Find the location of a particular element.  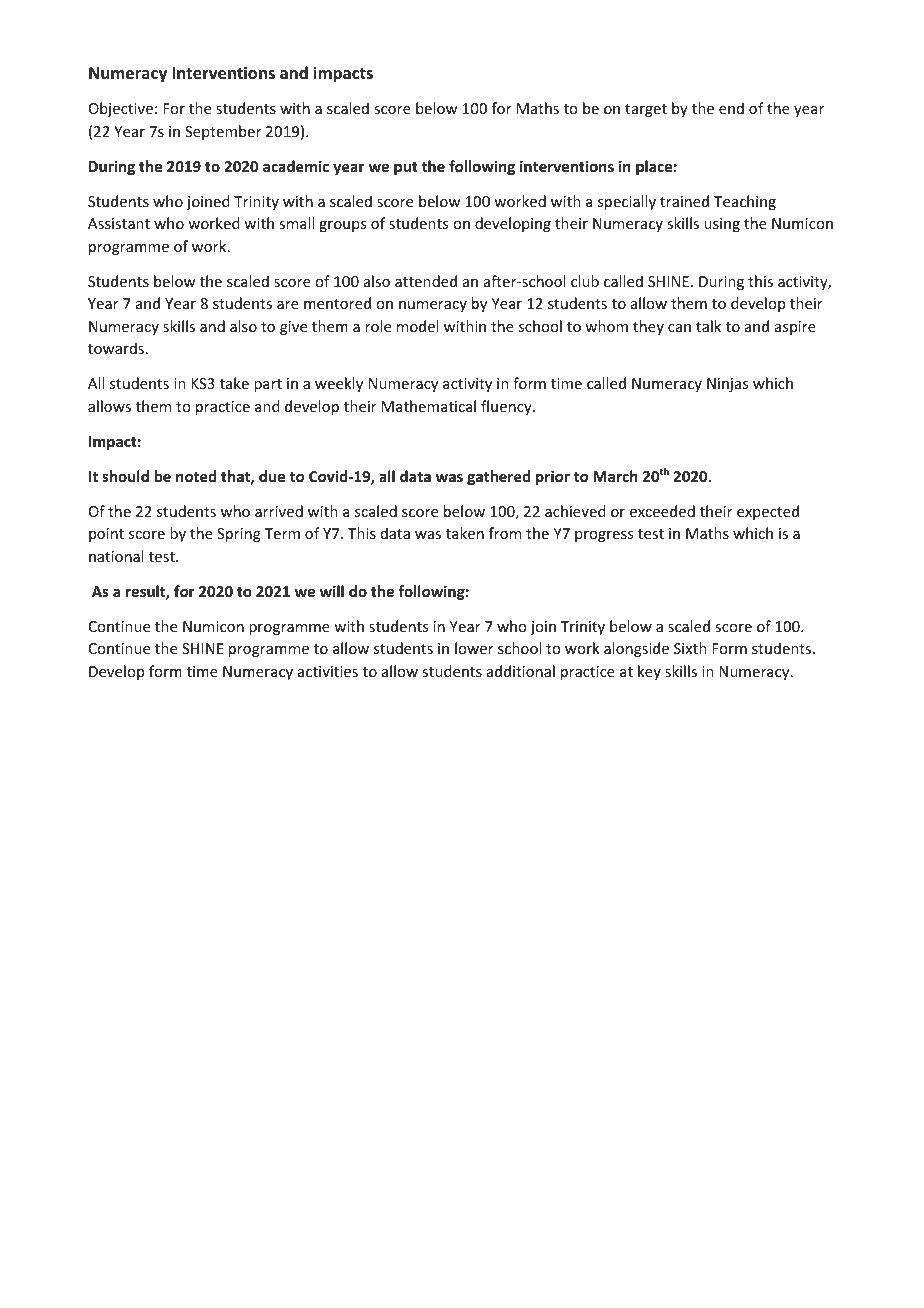

fluency is located at coordinates (507, 407).
